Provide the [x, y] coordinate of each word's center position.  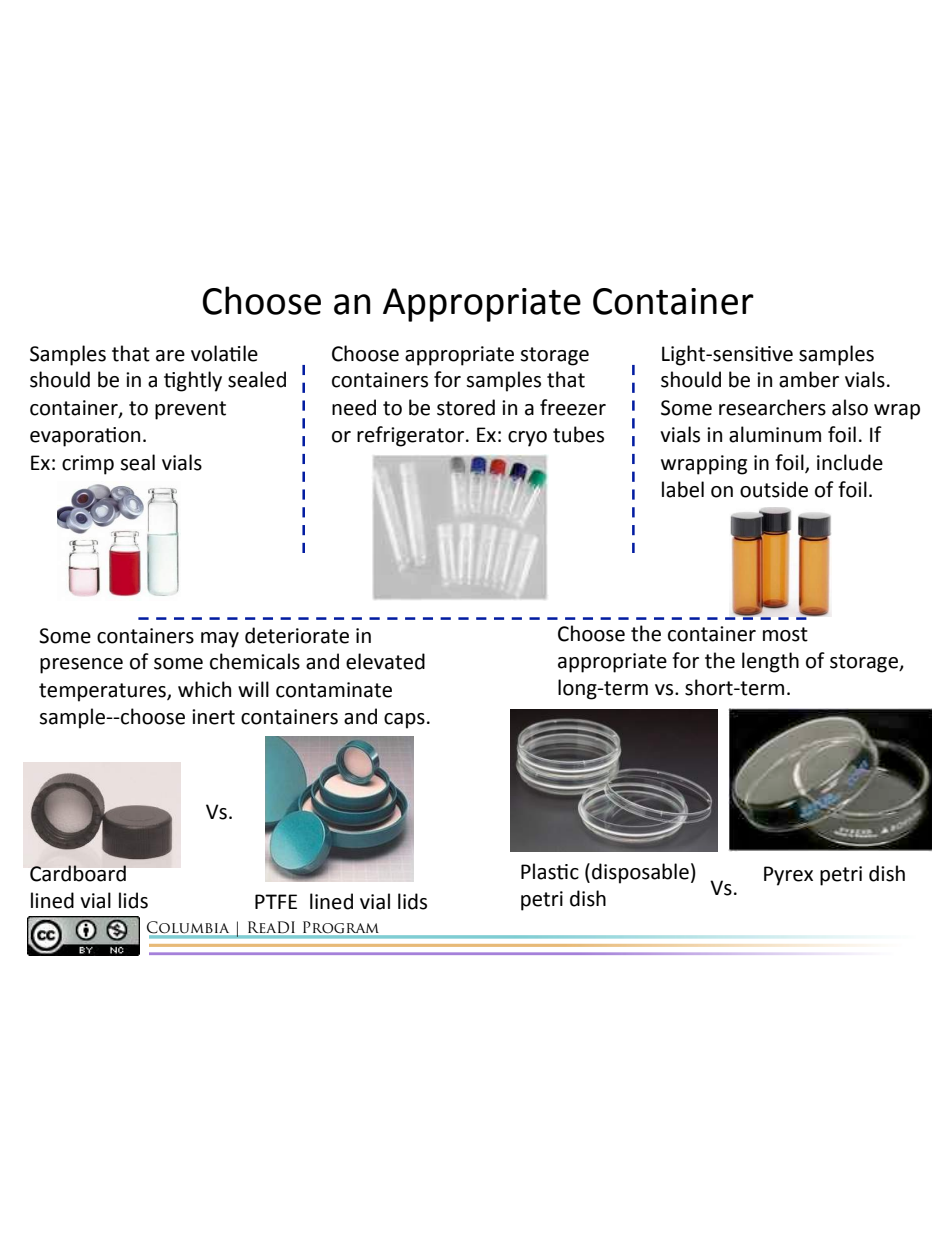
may [220, 640]
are [170, 356]
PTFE [276, 901]
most [785, 634]
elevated [385, 661]
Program [340, 927]
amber [809, 379]
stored [466, 407]
